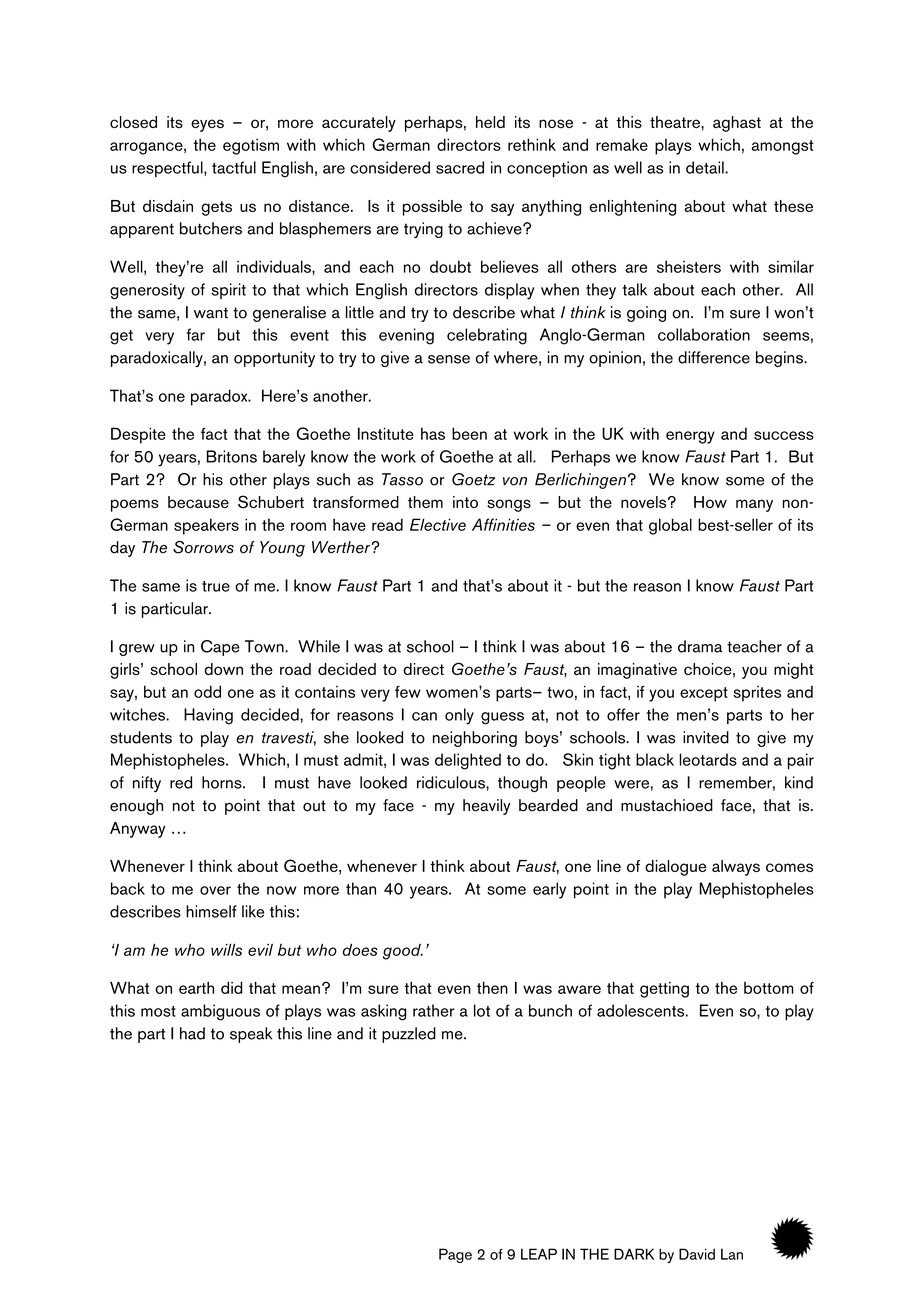 The width and height of the page is (924, 1308). What do you see at coordinates (465, 502) in the page?
I see `into` at bounding box center [465, 502].
